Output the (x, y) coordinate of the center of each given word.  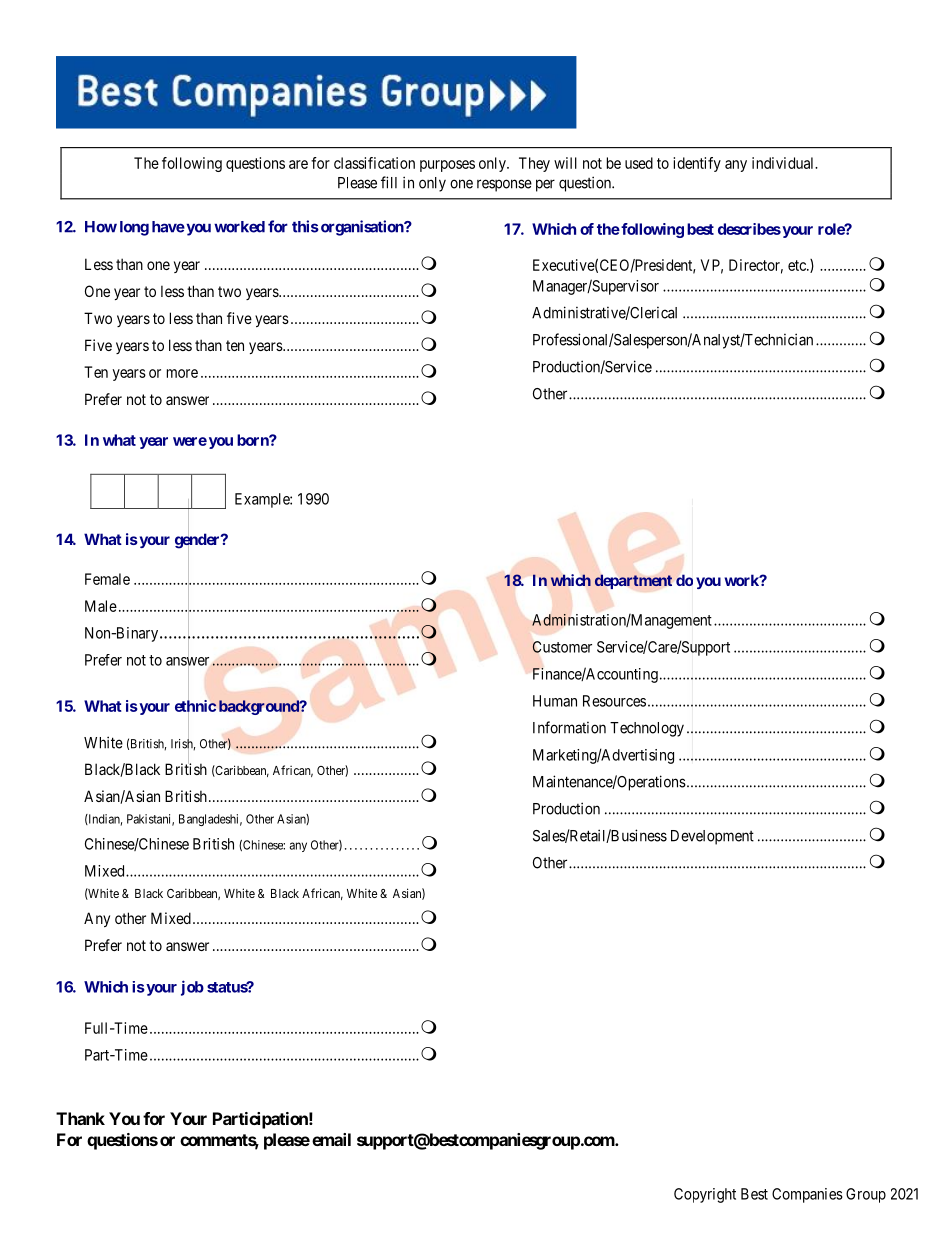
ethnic (196, 706)
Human (555, 701)
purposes (447, 166)
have (168, 227)
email (331, 1139)
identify (697, 164)
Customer (562, 647)
